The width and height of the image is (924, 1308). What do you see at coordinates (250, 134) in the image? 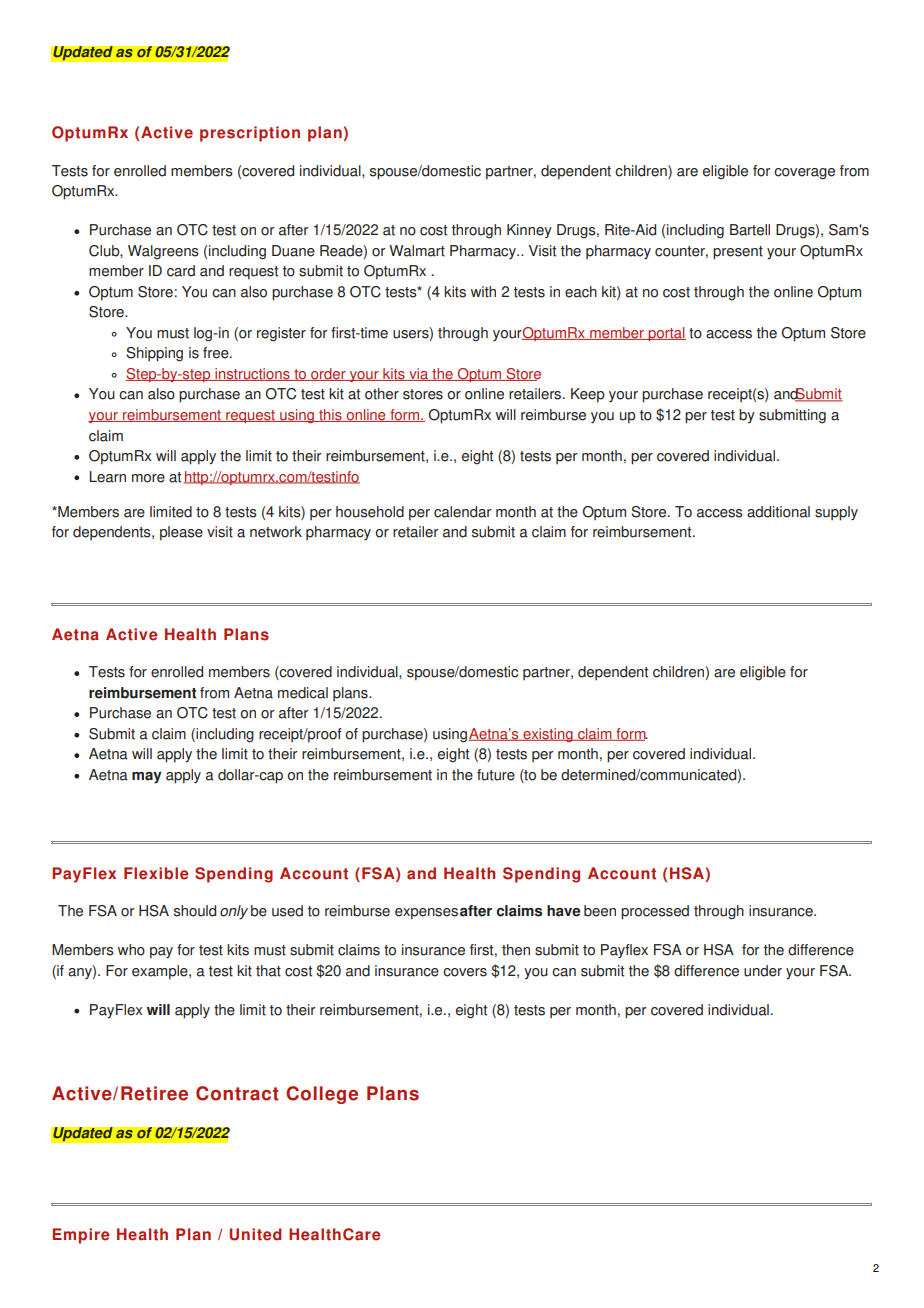
I see `prescription` at bounding box center [250, 134].
